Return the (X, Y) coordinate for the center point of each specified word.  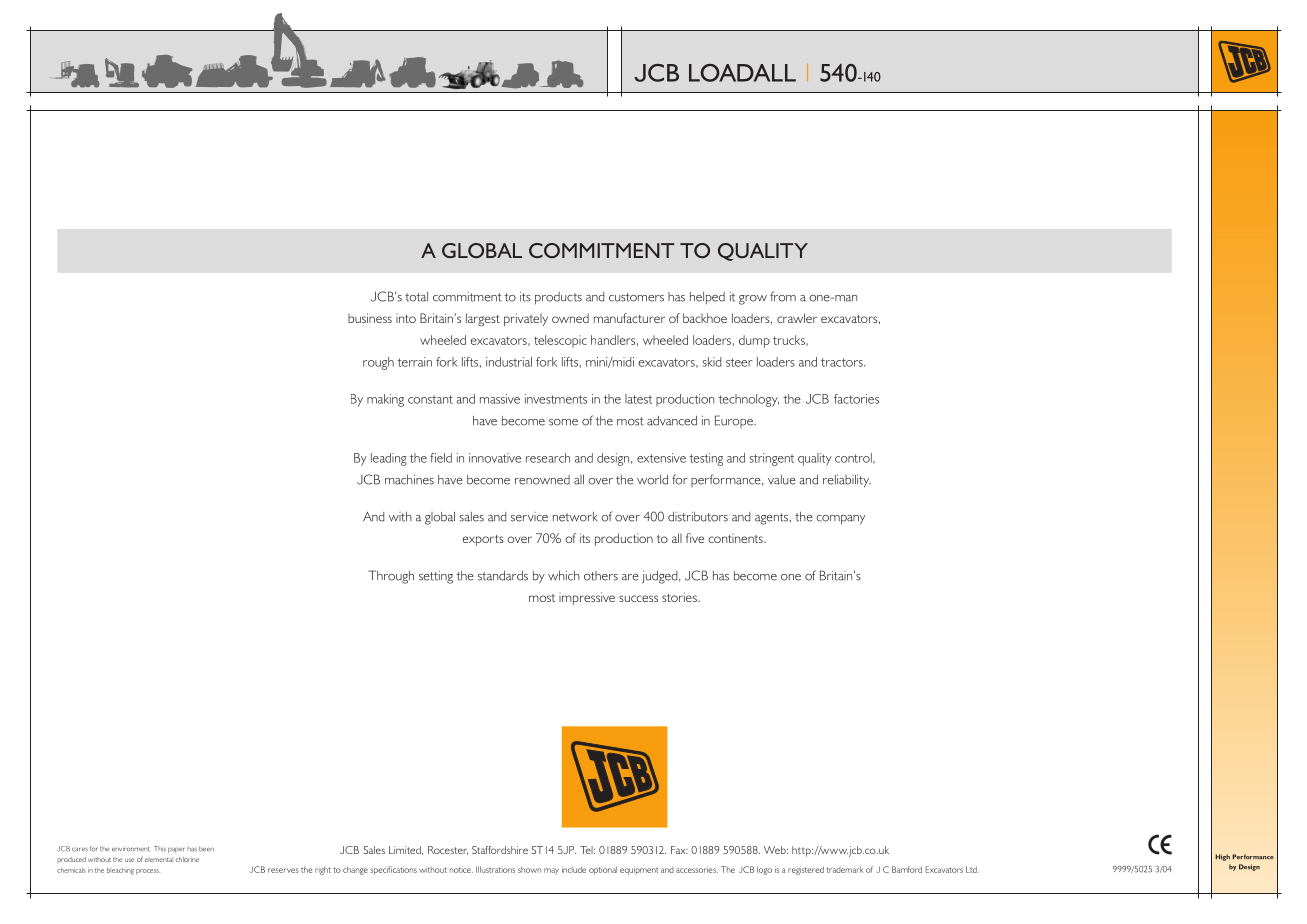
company (841, 520)
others (601, 576)
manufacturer (629, 318)
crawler (797, 318)
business (370, 318)
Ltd (972, 869)
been (206, 849)
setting (436, 577)
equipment (639, 870)
